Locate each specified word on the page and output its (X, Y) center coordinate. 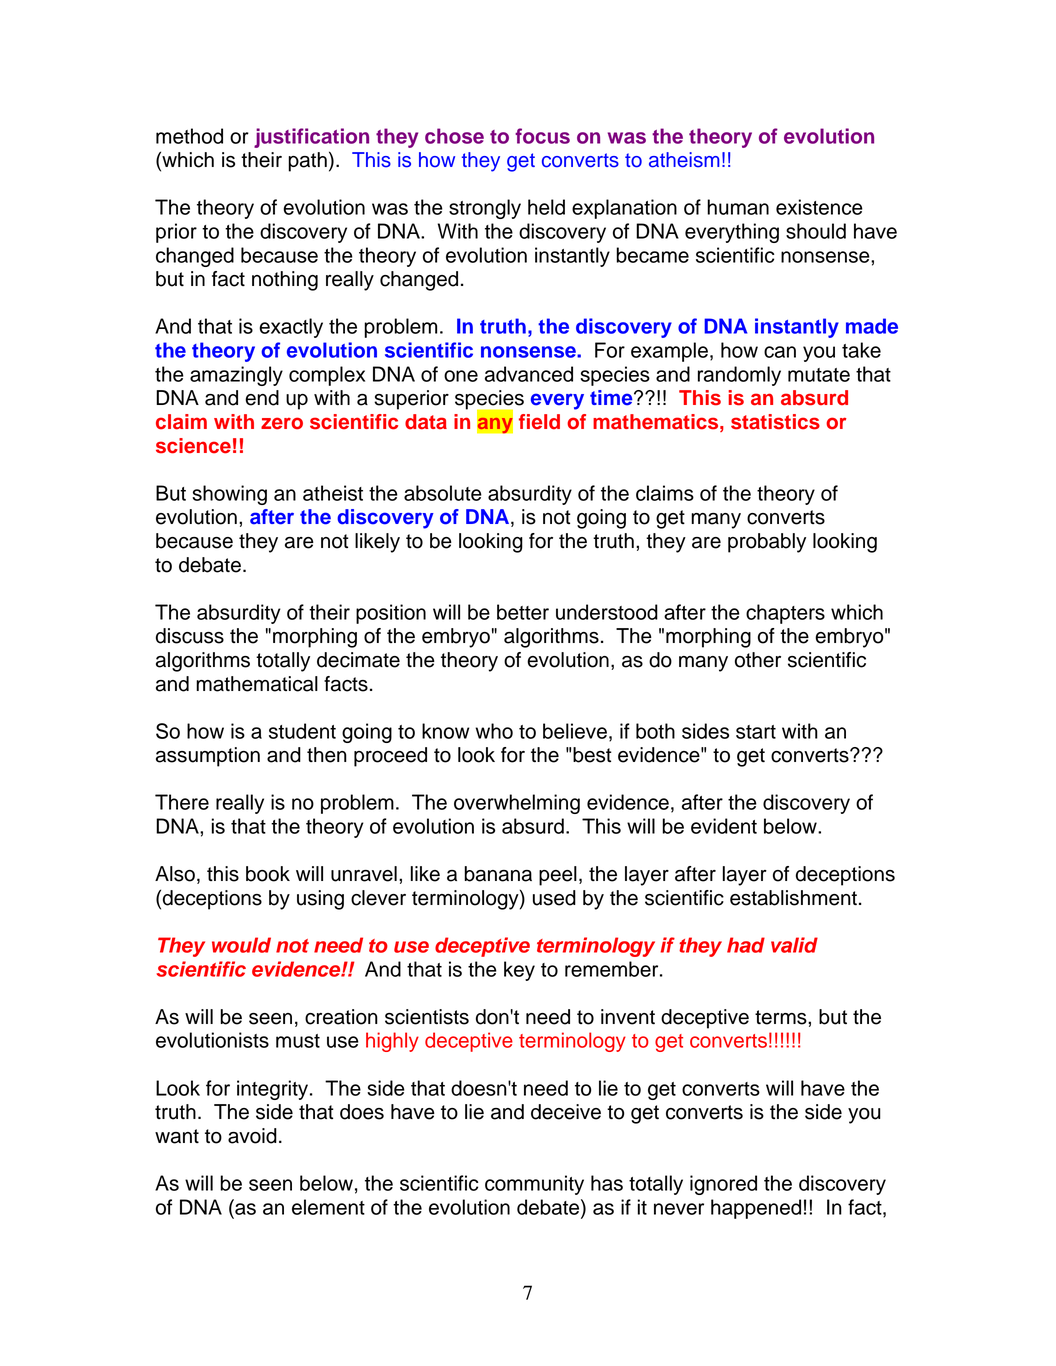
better (523, 612)
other (758, 660)
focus (542, 136)
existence (819, 207)
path (307, 162)
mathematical (257, 684)
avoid (252, 1136)
